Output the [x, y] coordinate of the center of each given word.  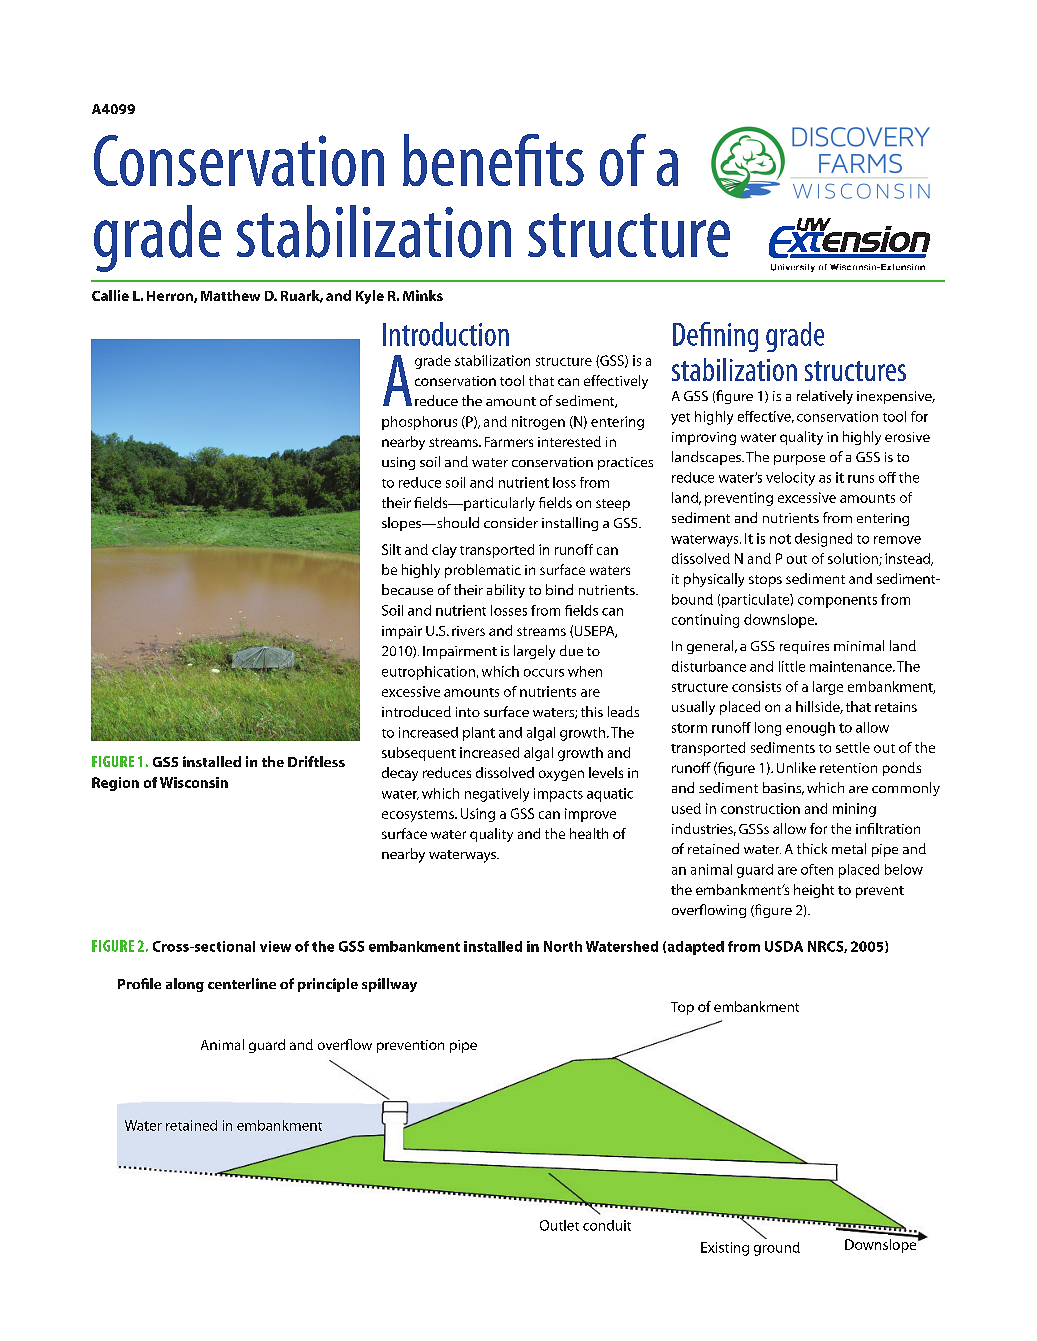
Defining [715, 337]
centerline [242, 983]
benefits [493, 160]
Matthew [230, 295]
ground [777, 1249]
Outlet [559, 1225]
